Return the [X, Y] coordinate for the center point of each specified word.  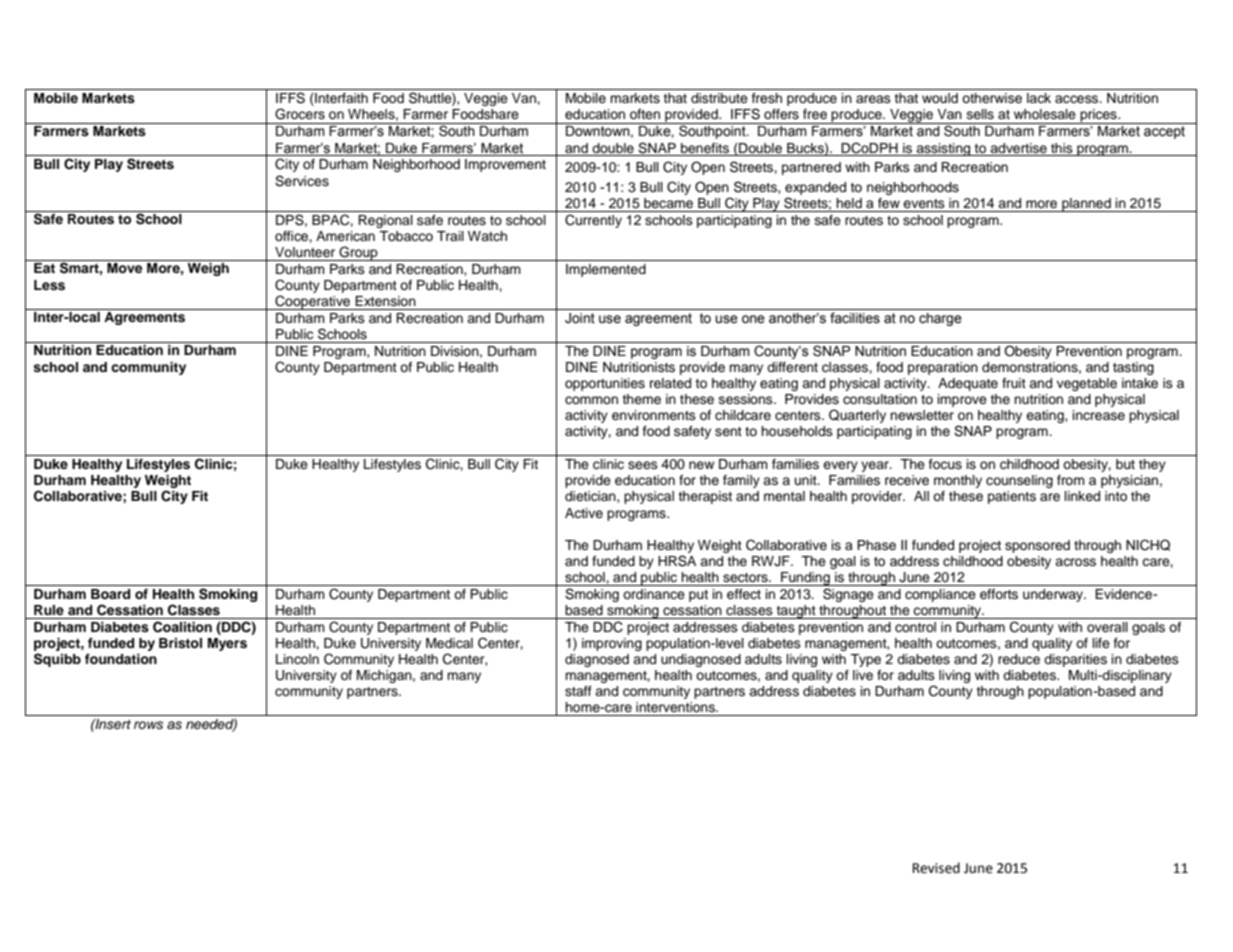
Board [110, 594]
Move [124, 268]
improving [612, 644]
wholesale [1045, 114]
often [645, 114]
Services [302, 181]
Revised [936, 868]
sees [643, 465]
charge [940, 319]
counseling [1019, 481]
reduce [1019, 659]
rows [148, 725]
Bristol [180, 643]
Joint [580, 318]
